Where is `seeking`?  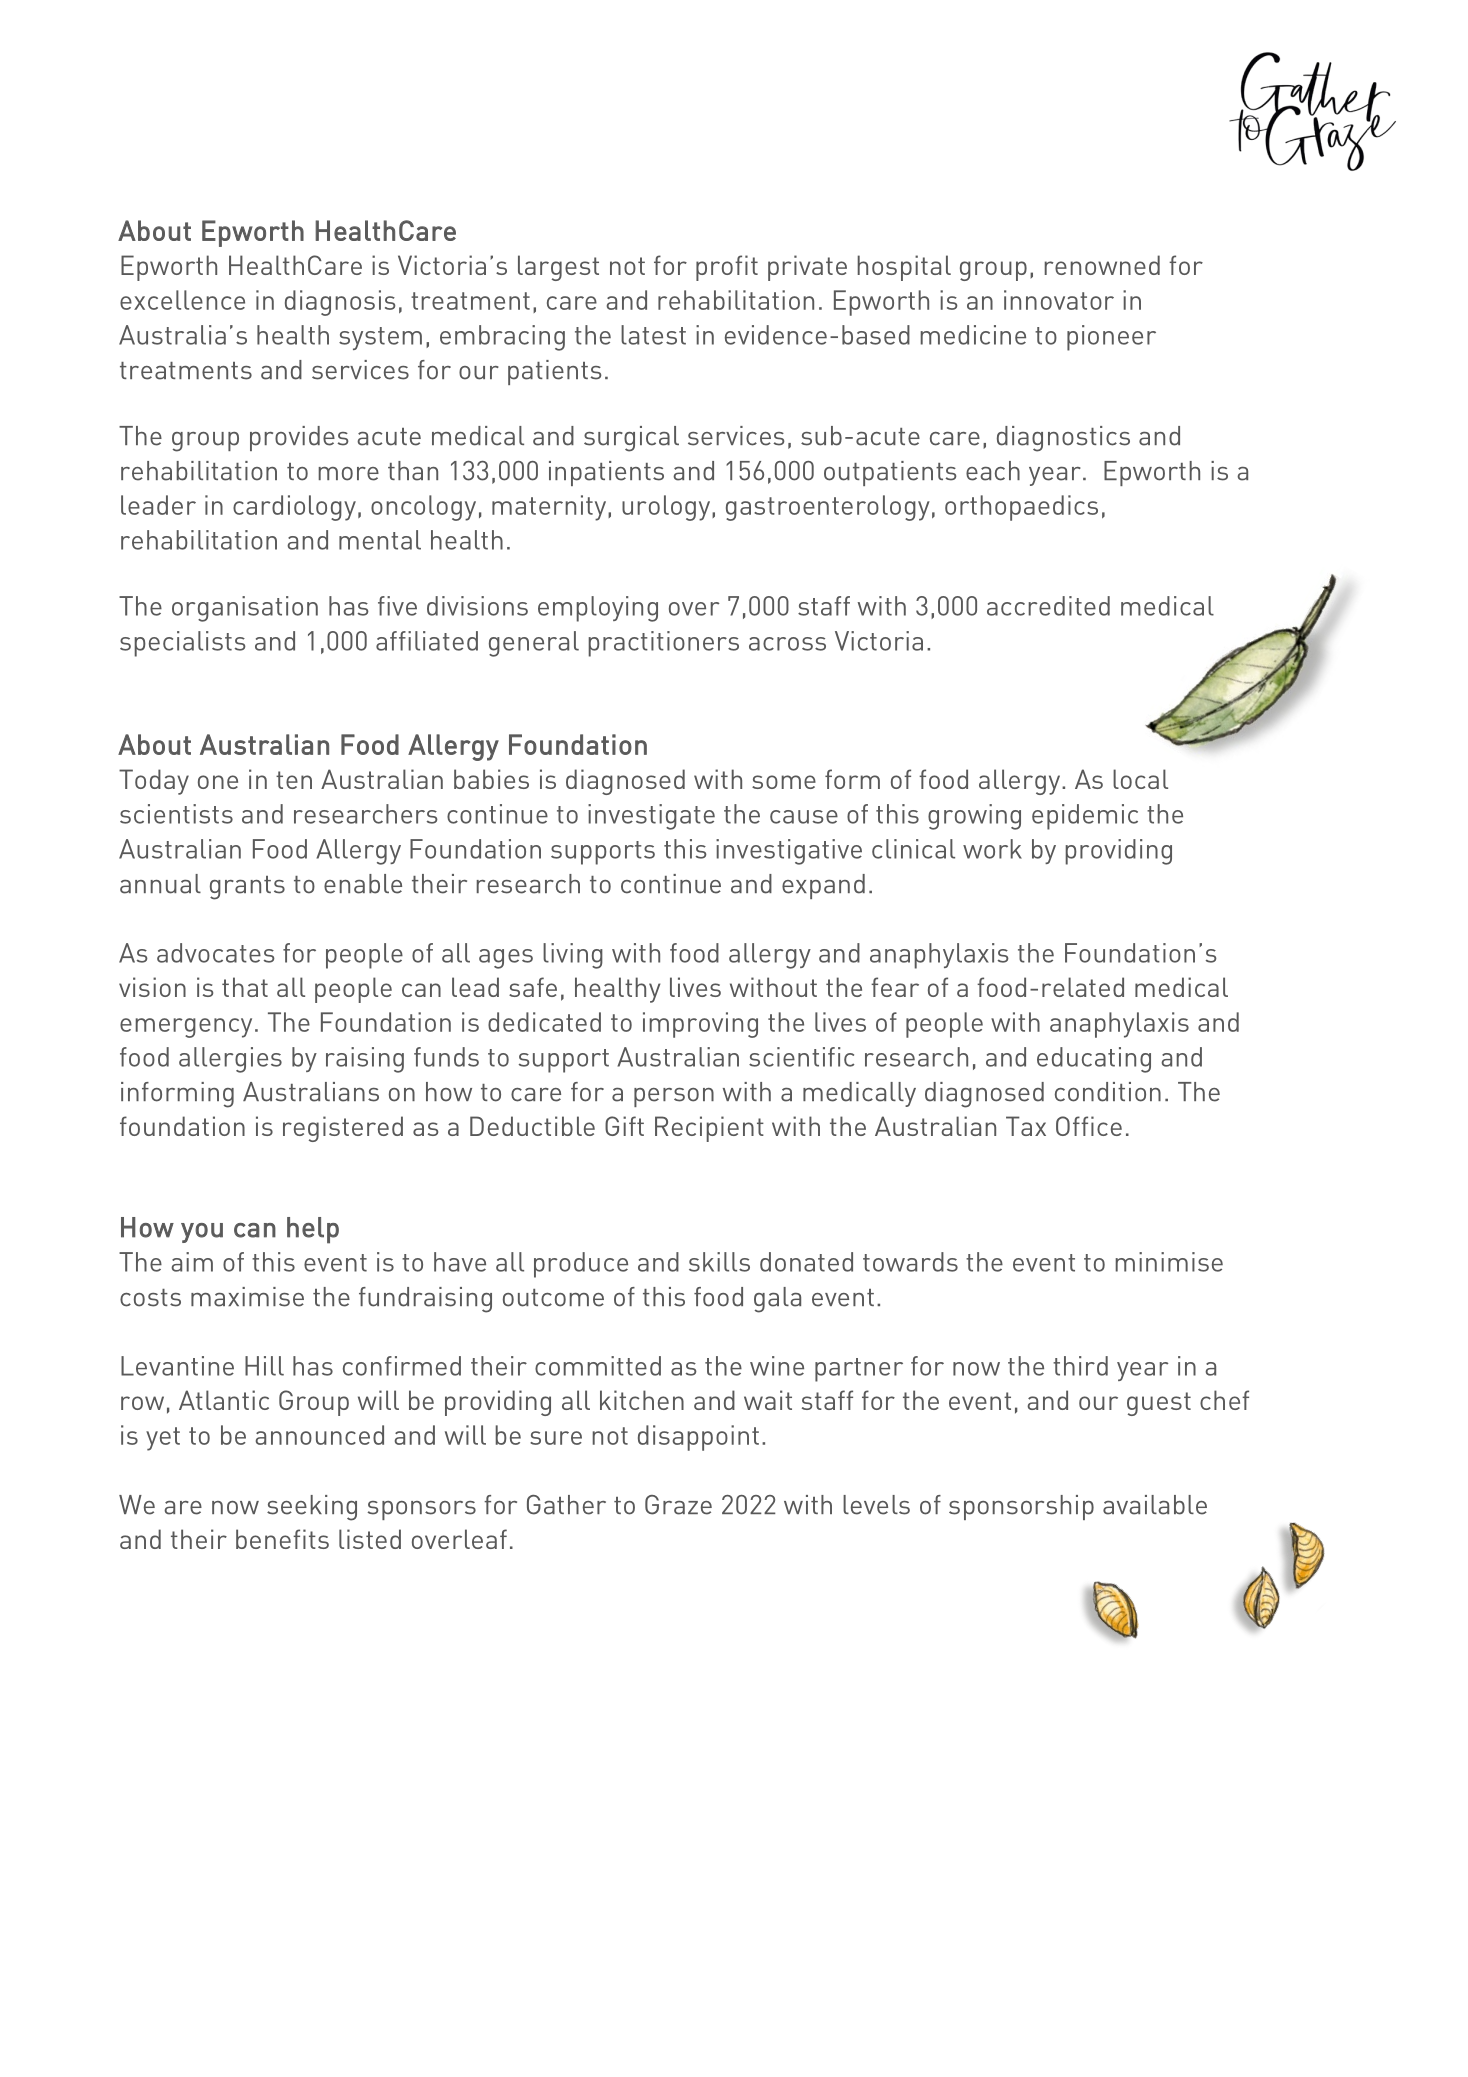
seeking is located at coordinates (312, 1508).
